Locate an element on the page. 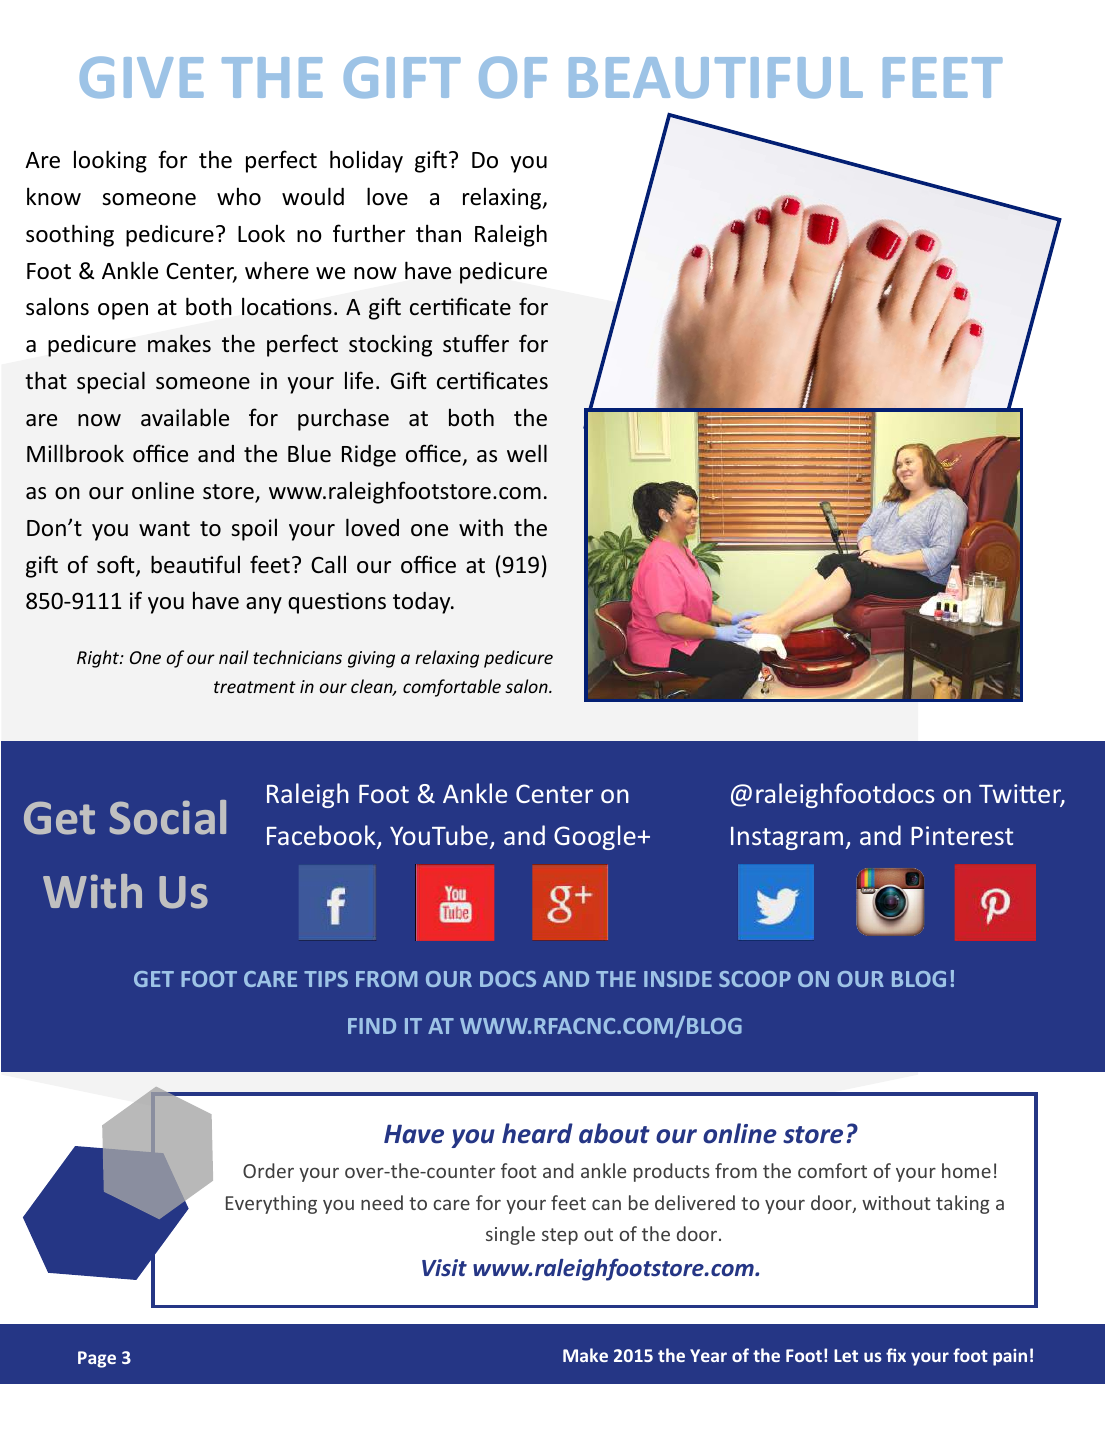 This page has height=1431, width=1105. home is located at coordinates (966, 1170).
